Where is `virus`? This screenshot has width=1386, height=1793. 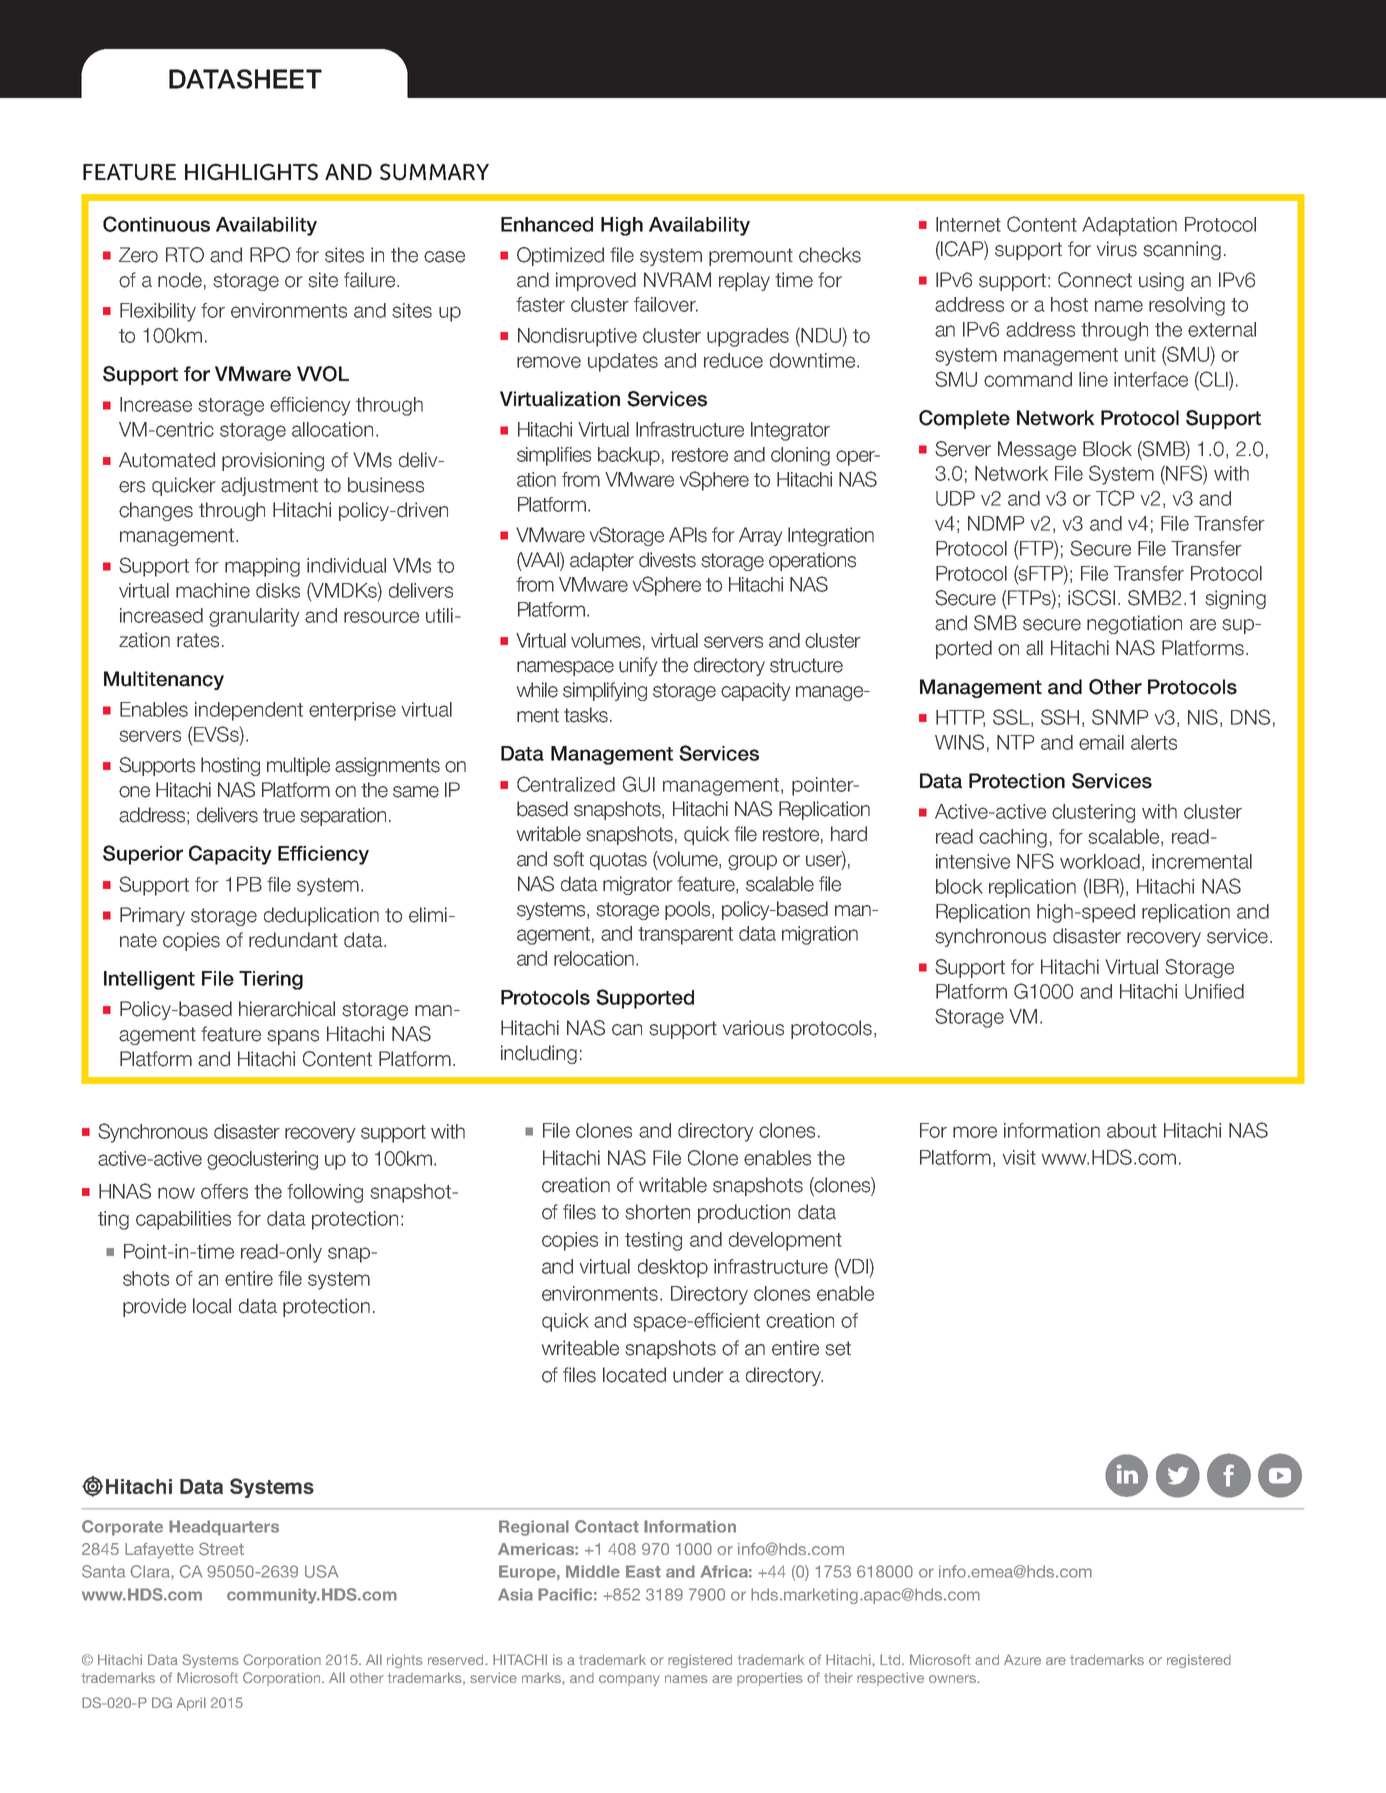
virus is located at coordinates (1117, 249).
